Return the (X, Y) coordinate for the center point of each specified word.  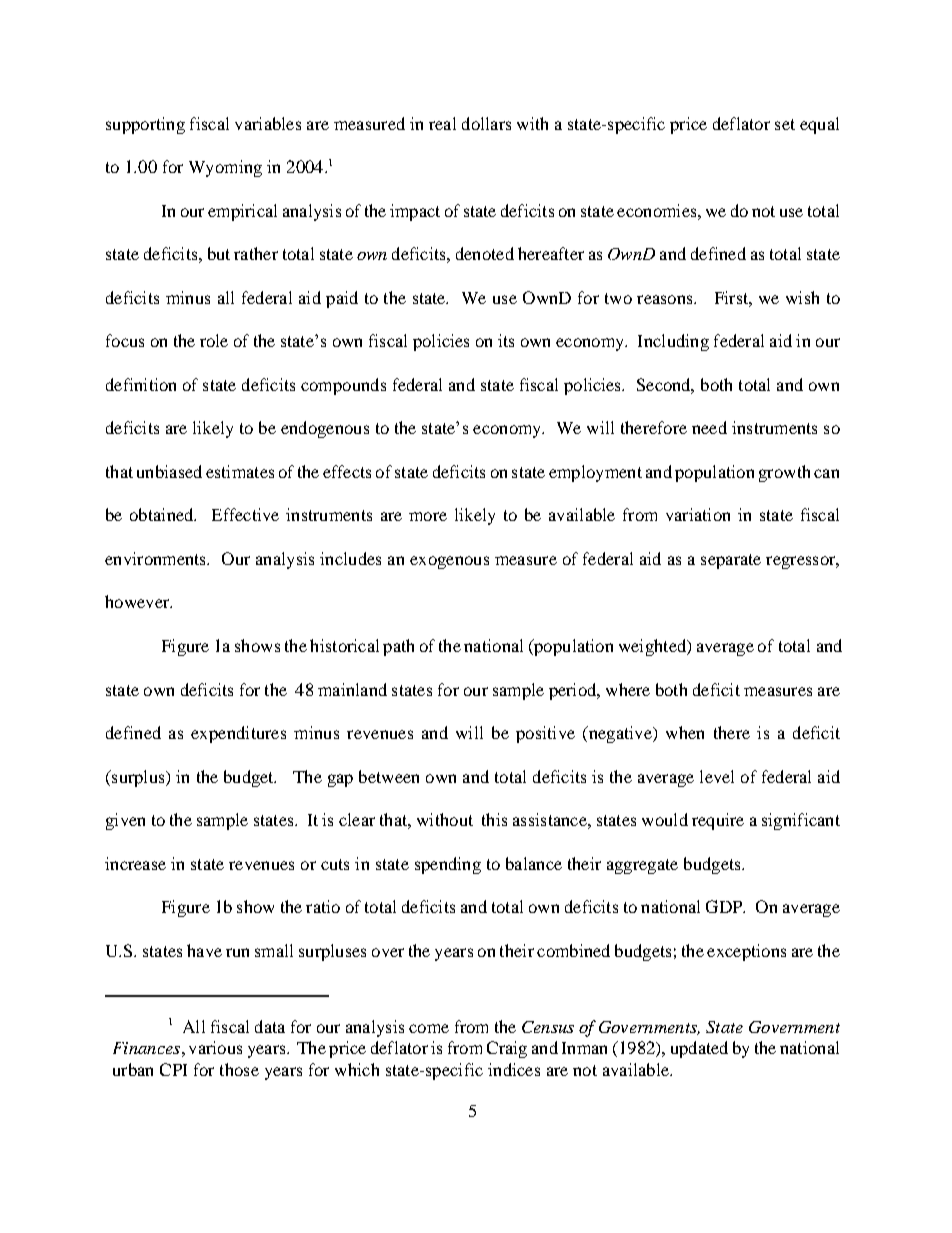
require (718, 821)
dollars (486, 123)
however (138, 601)
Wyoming (225, 168)
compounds (343, 386)
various (215, 1047)
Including (673, 342)
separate (731, 561)
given (125, 821)
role (214, 340)
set (785, 124)
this (494, 819)
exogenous (449, 562)
